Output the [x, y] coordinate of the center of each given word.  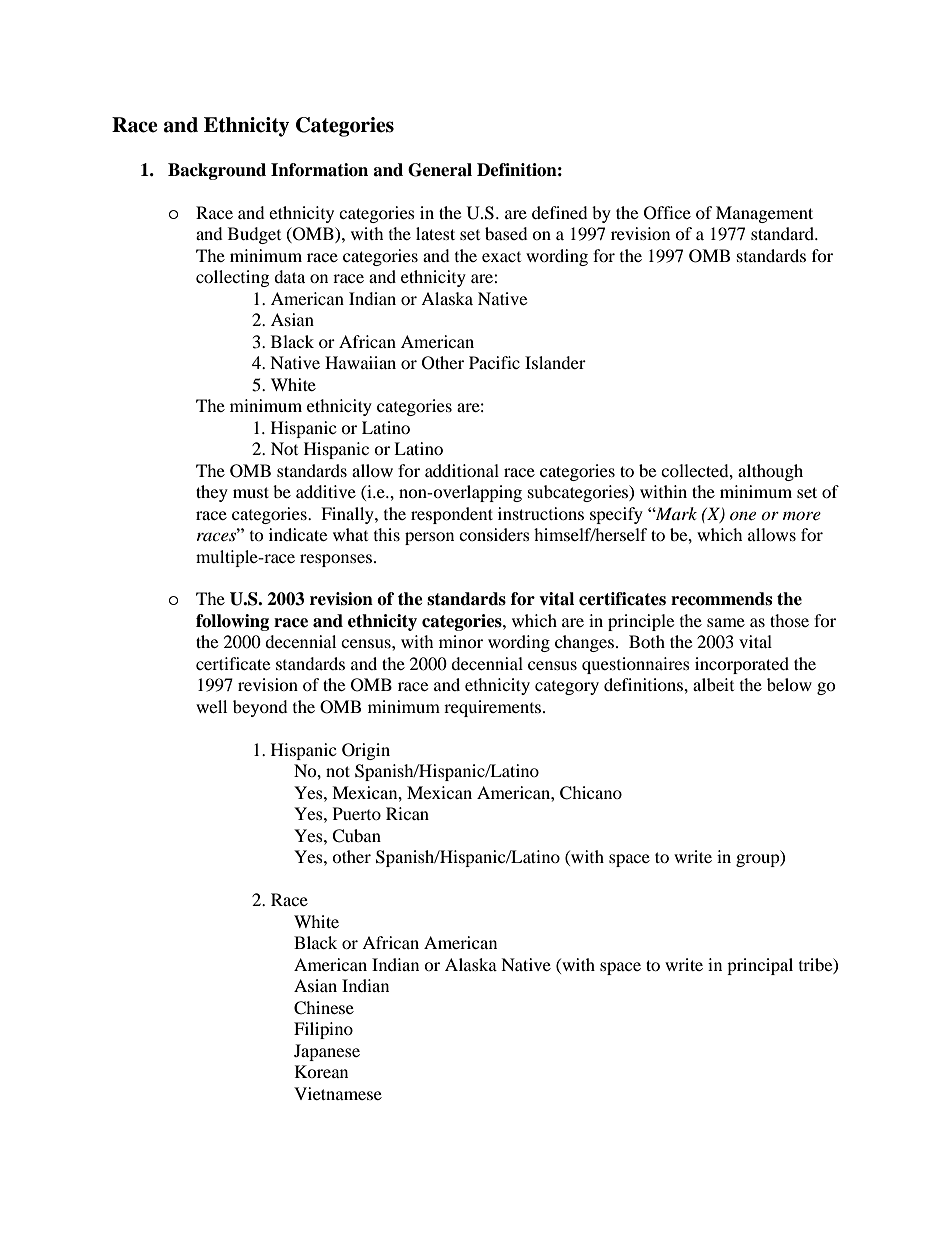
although [770, 472]
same [726, 622]
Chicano [591, 793]
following [232, 622]
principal [760, 966]
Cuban [356, 836]
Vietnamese [338, 1093]
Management [764, 214]
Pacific [494, 362]
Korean [321, 1071]
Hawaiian [360, 362]
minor [461, 641]
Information [319, 170]
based [506, 233]
